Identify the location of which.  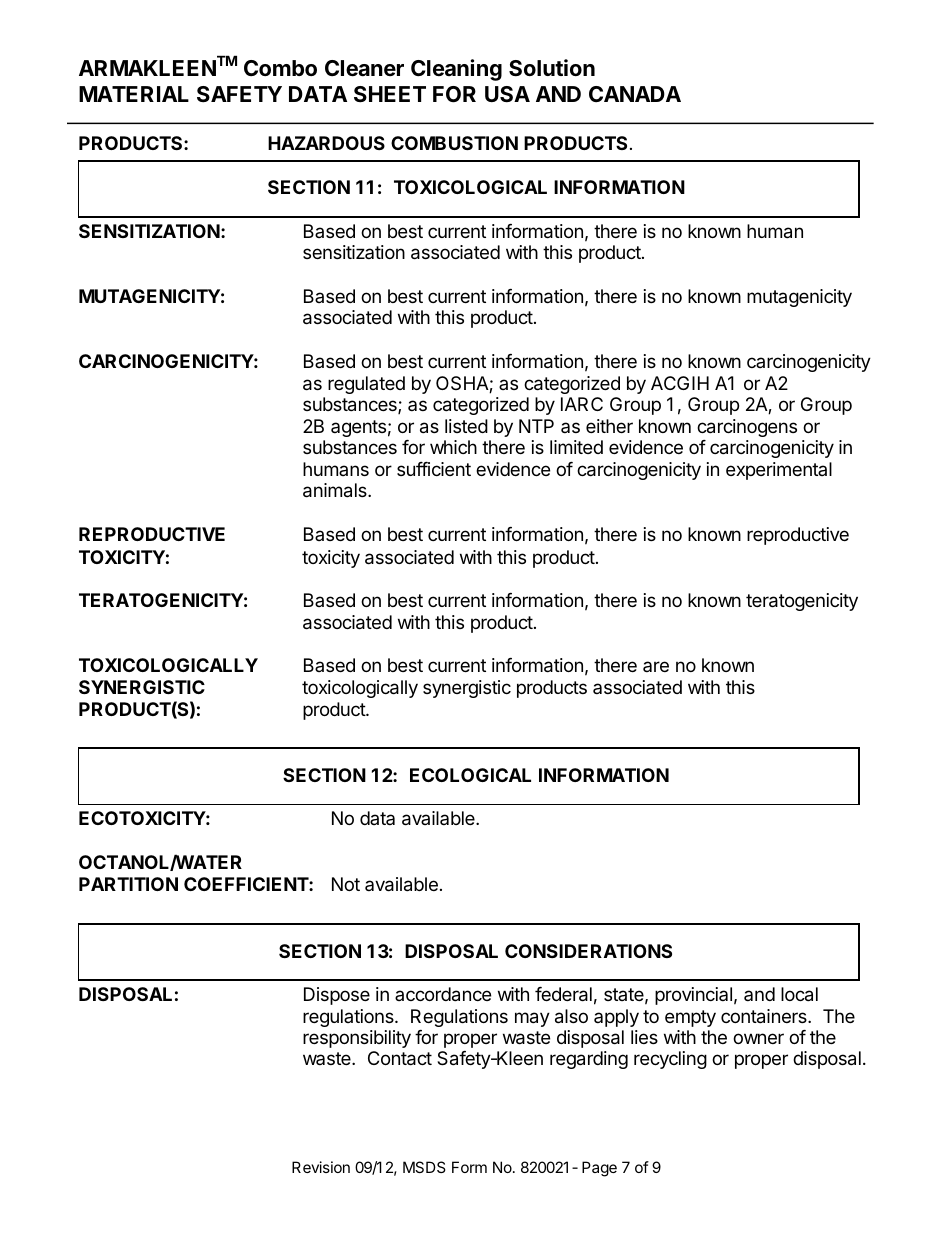
(453, 447).
